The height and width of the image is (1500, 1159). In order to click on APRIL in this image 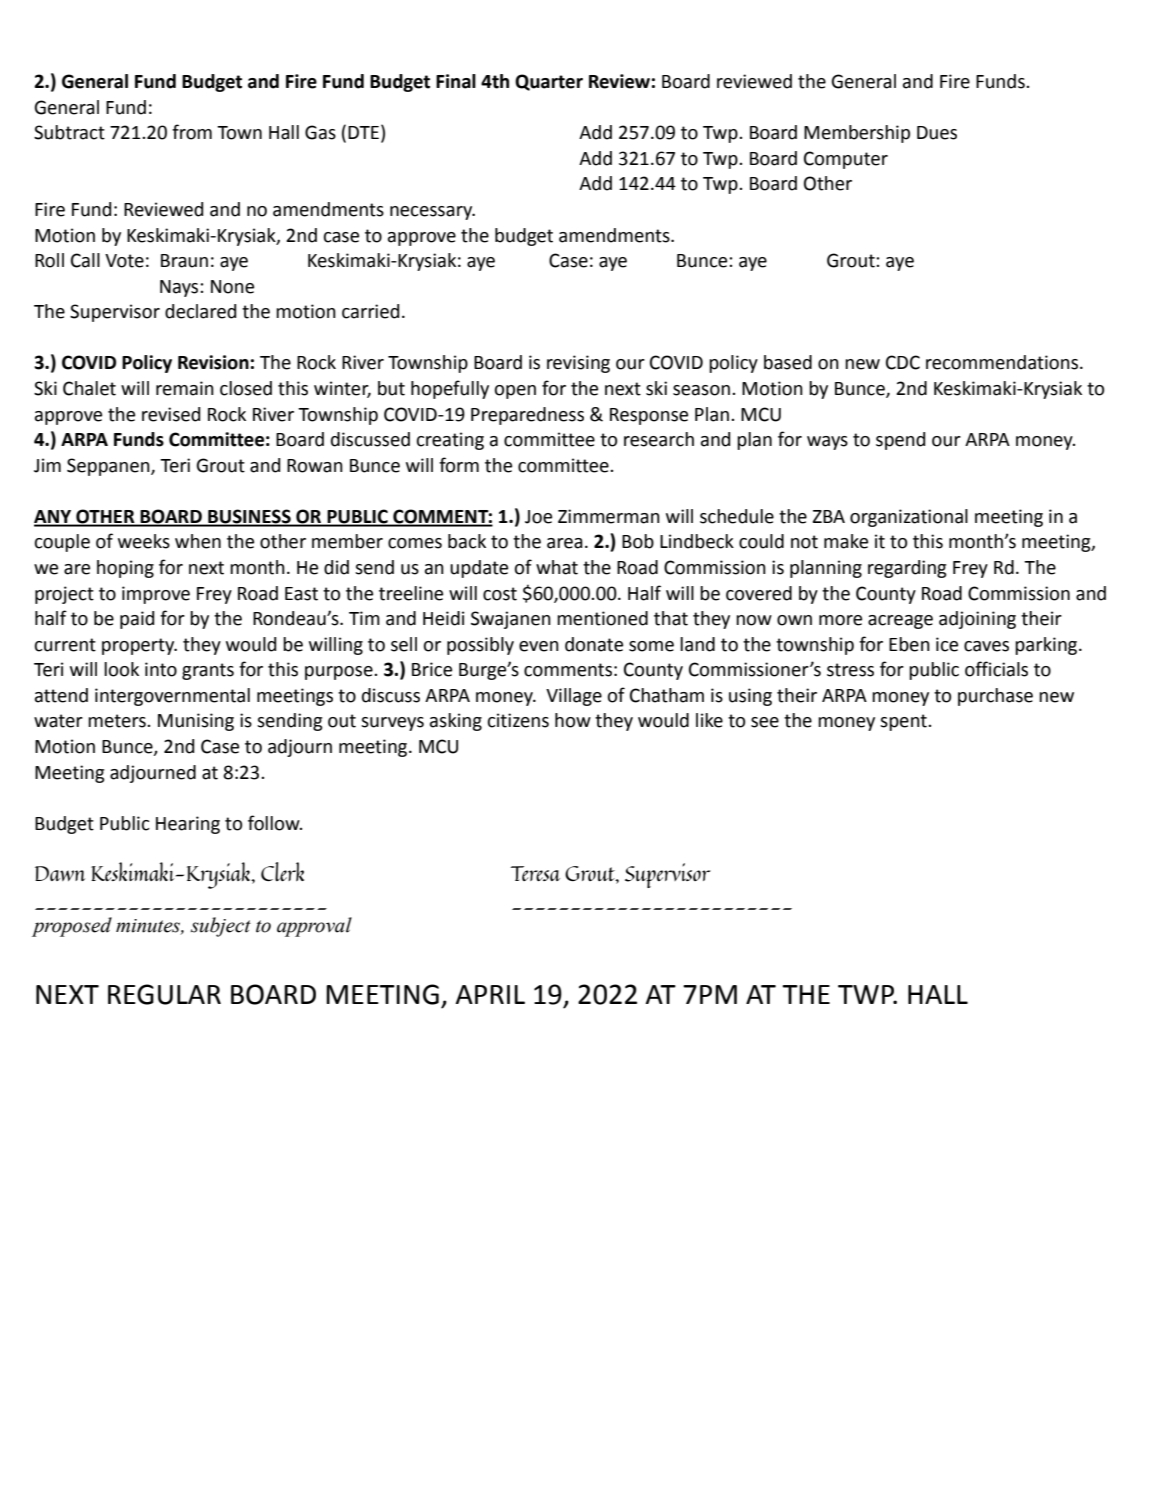, I will do `click(490, 994)`.
